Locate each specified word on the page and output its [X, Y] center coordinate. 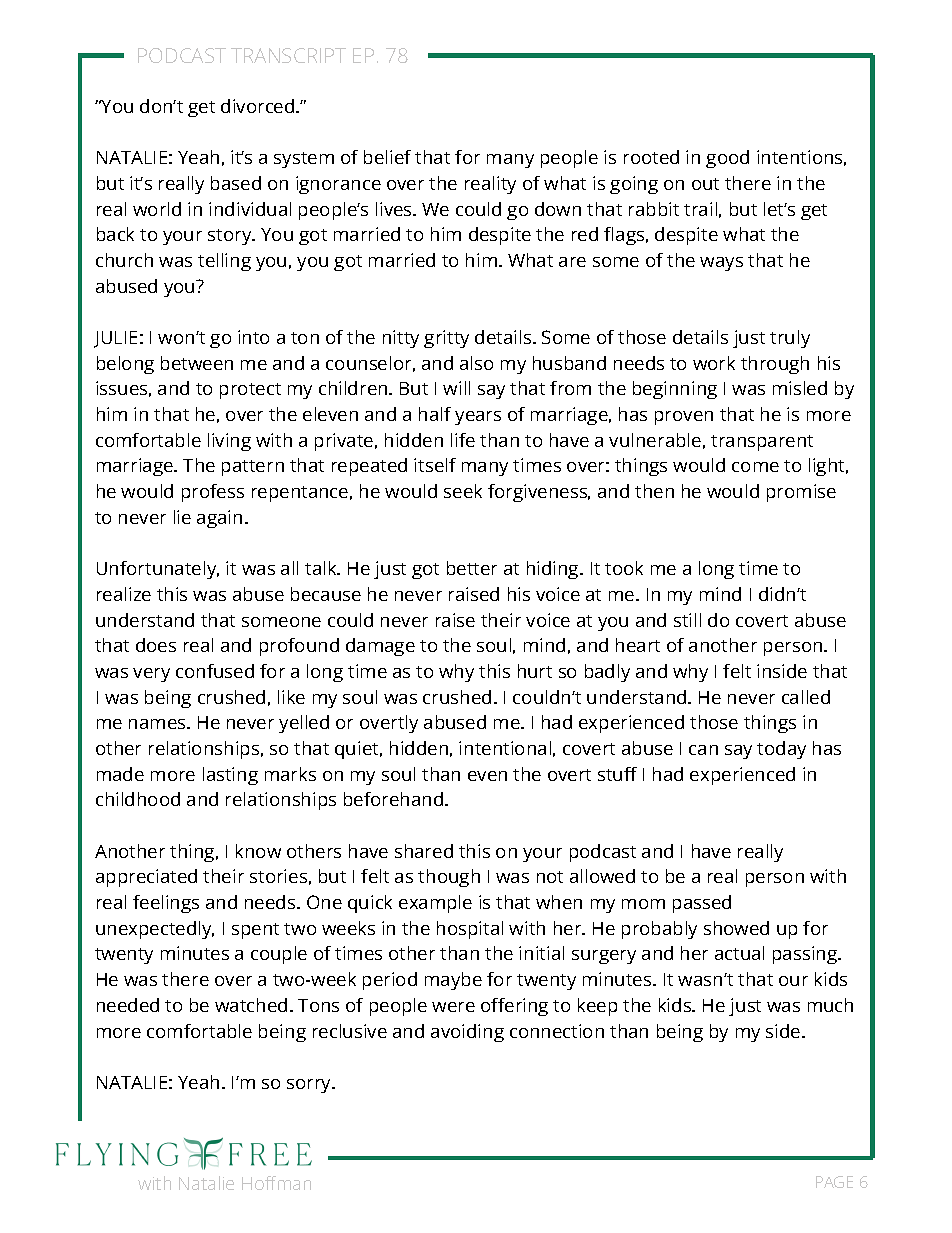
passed [702, 904]
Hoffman [276, 1183]
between [197, 363]
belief [387, 157]
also [476, 363]
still [687, 620]
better [472, 568]
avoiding [467, 1033]
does [156, 645]
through [775, 365]
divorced [259, 106]
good [727, 159]
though [449, 878]
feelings [166, 904]
